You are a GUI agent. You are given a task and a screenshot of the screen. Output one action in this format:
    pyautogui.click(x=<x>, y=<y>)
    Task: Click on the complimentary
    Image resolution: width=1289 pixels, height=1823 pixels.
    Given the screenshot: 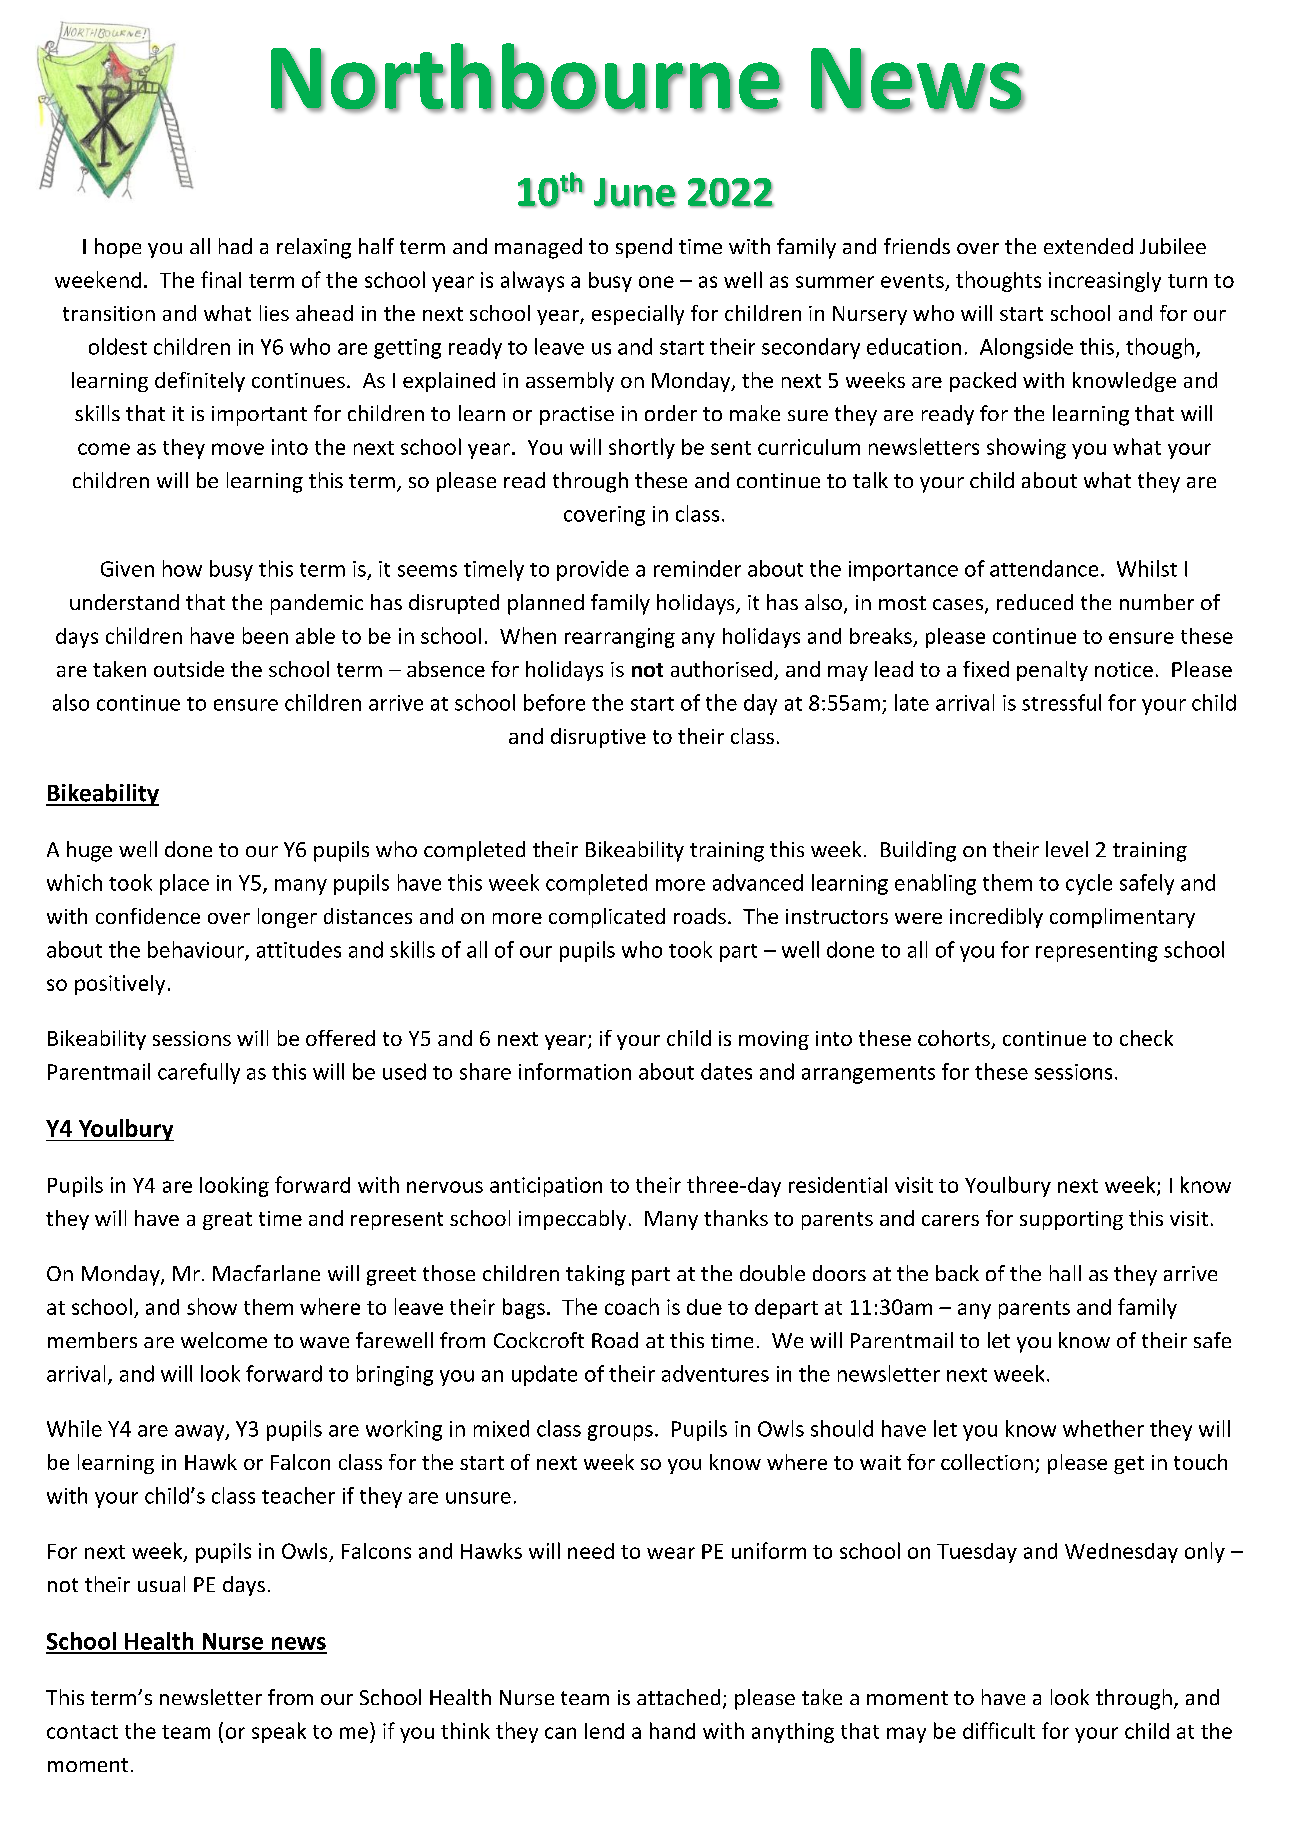 What is the action you would take?
    pyautogui.click(x=1122, y=918)
